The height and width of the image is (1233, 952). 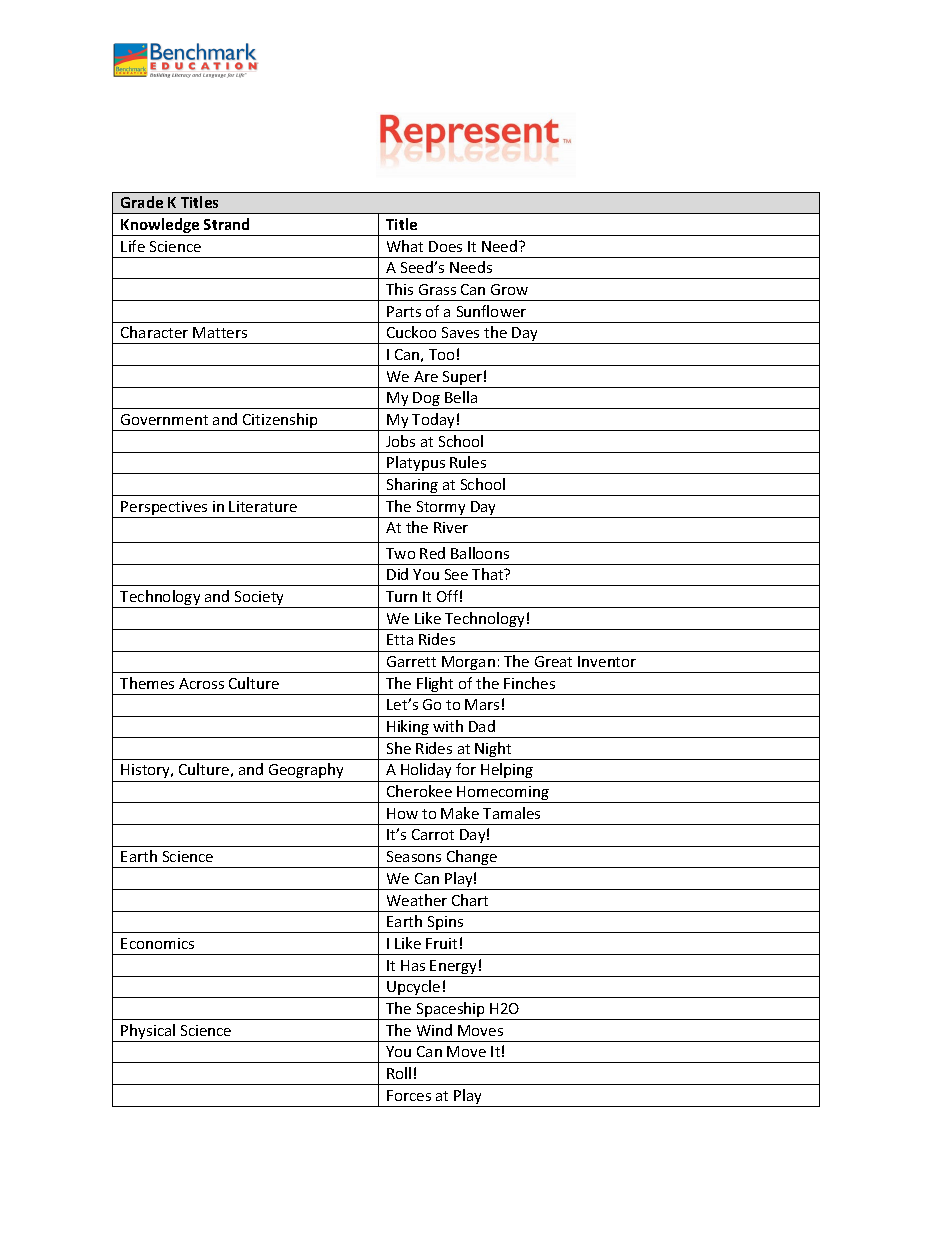 I want to click on Government, so click(x=164, y=419).
